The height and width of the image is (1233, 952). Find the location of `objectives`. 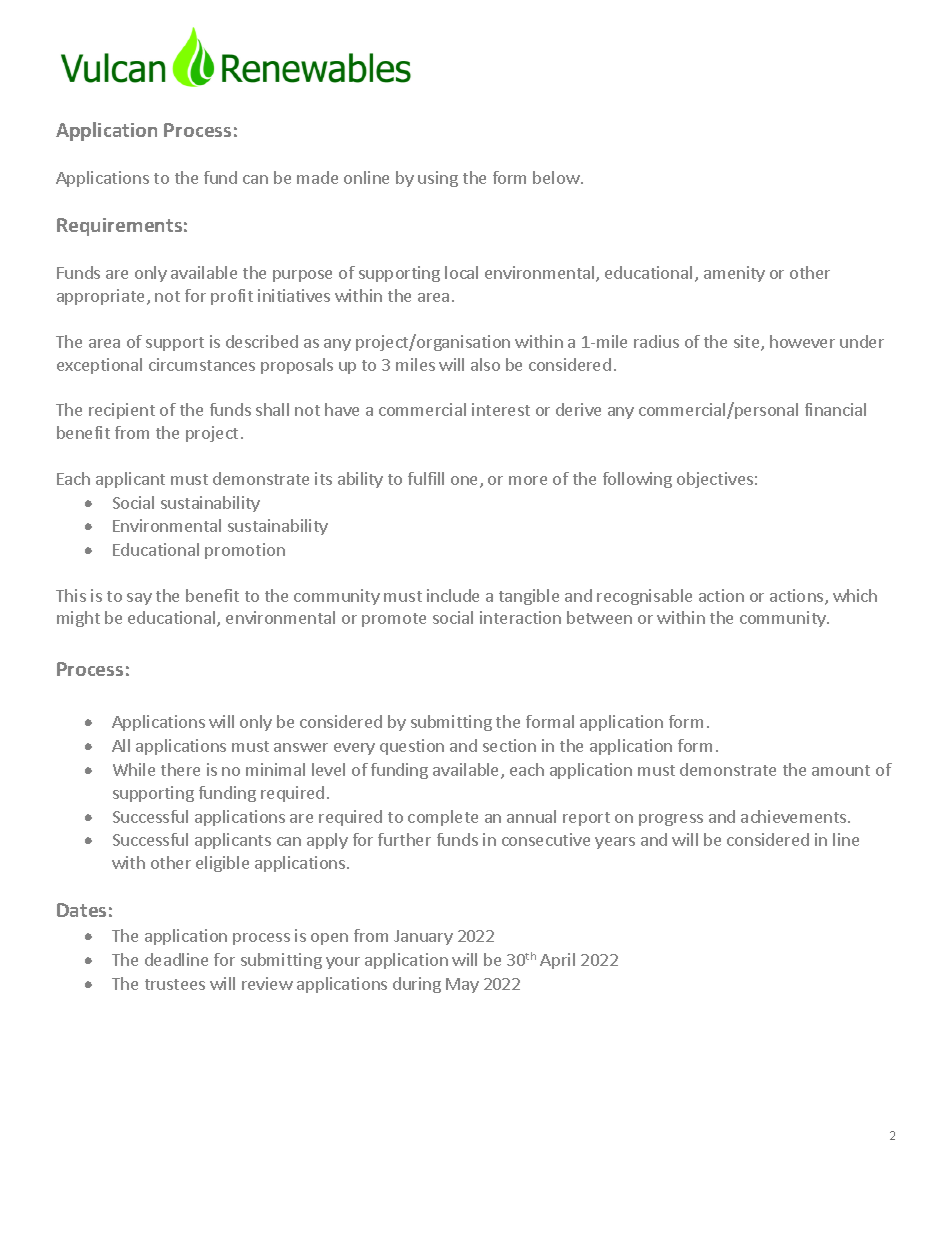

objectives is located at coordinates (715, 480).
